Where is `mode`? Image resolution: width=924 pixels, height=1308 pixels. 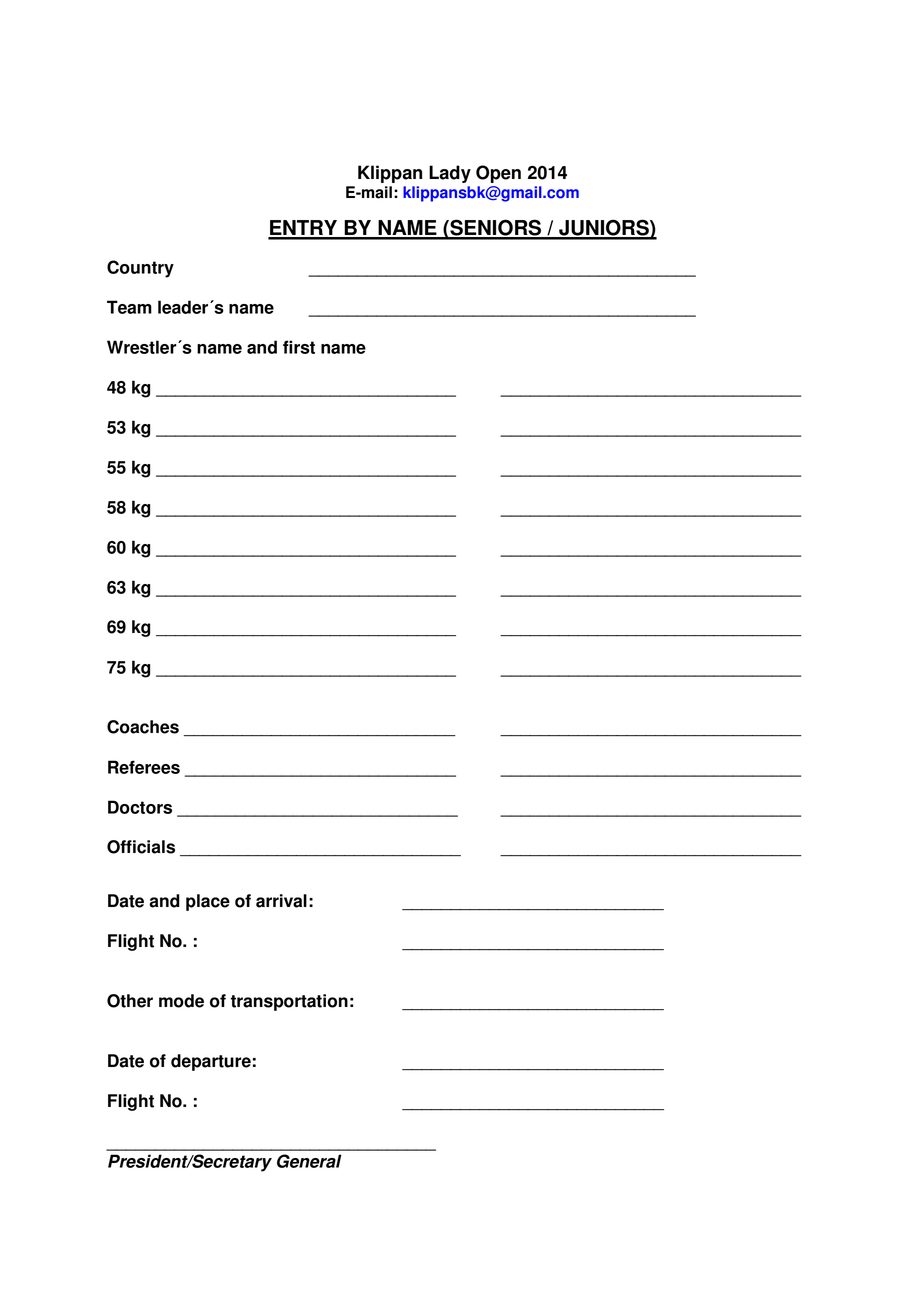 mode is located at coordinates (181, 1001).
